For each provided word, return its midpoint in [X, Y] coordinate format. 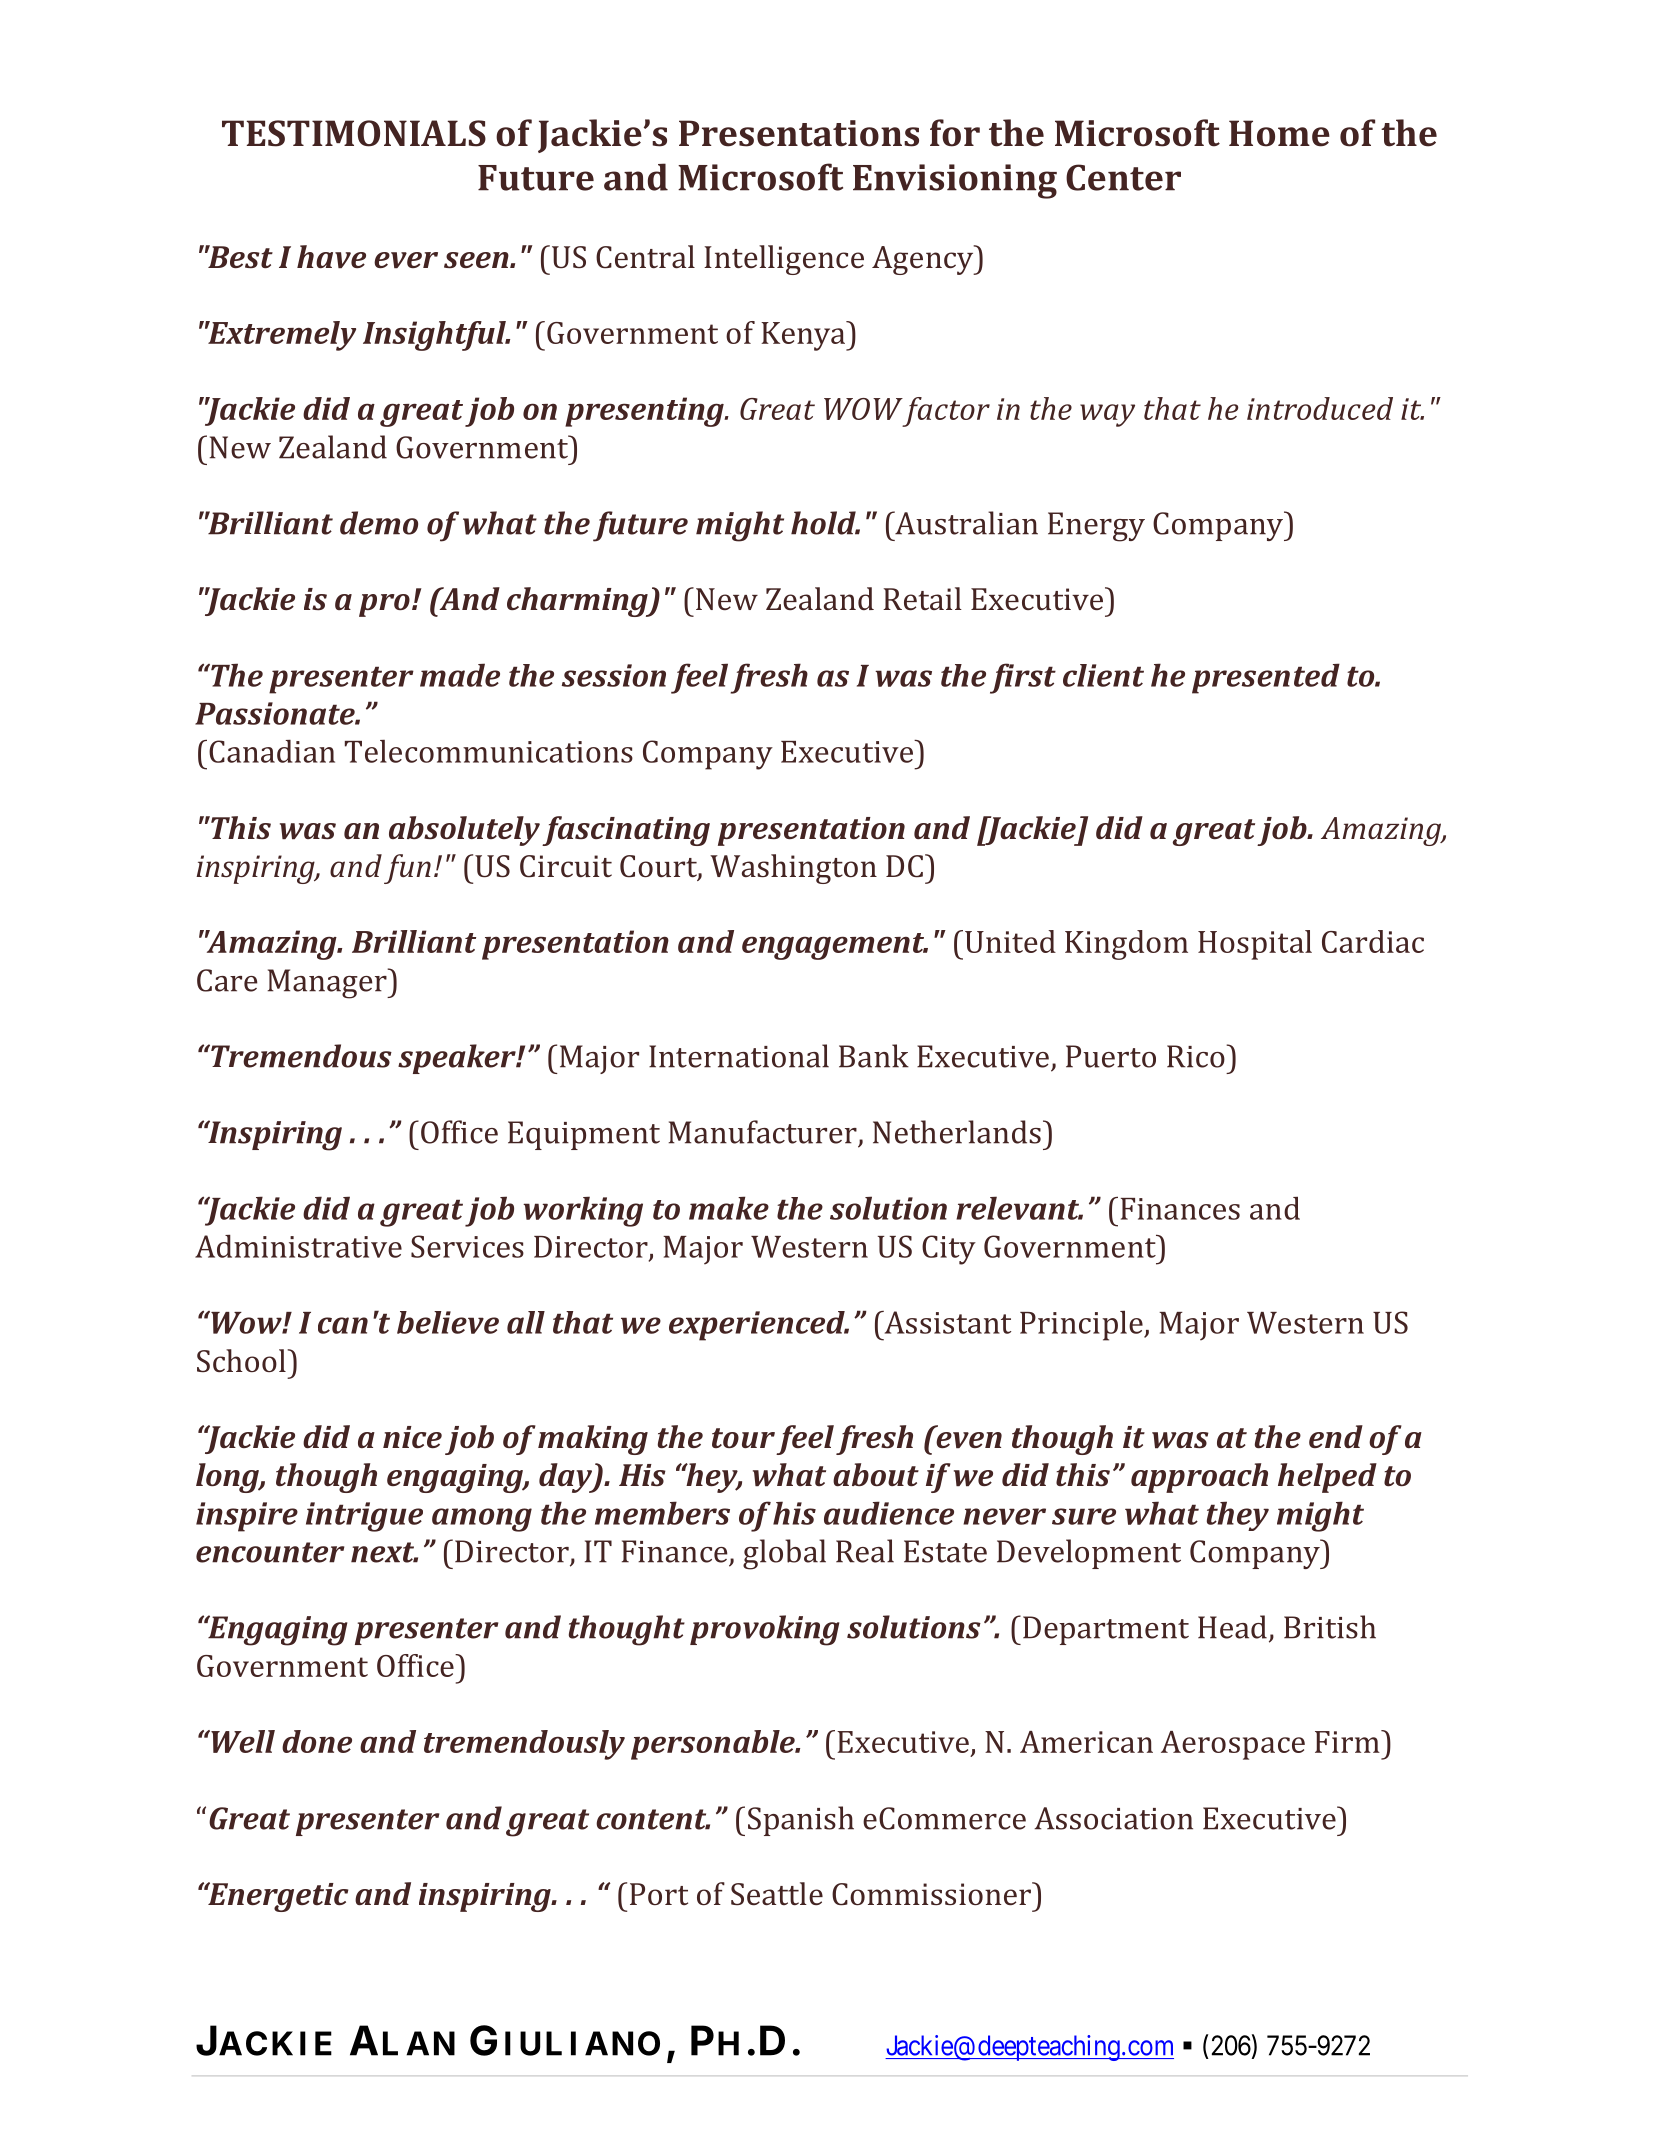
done [317, 1741]
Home [1279, 133]
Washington [793, 869]
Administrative [298, 1246]
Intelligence [784, 260]
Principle [1082, 1325]
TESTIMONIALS [354, 133]
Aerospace [1233, 1745]
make [729, 1208]
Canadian [272, 751]
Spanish [801, 1821]
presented [1266, 678]
